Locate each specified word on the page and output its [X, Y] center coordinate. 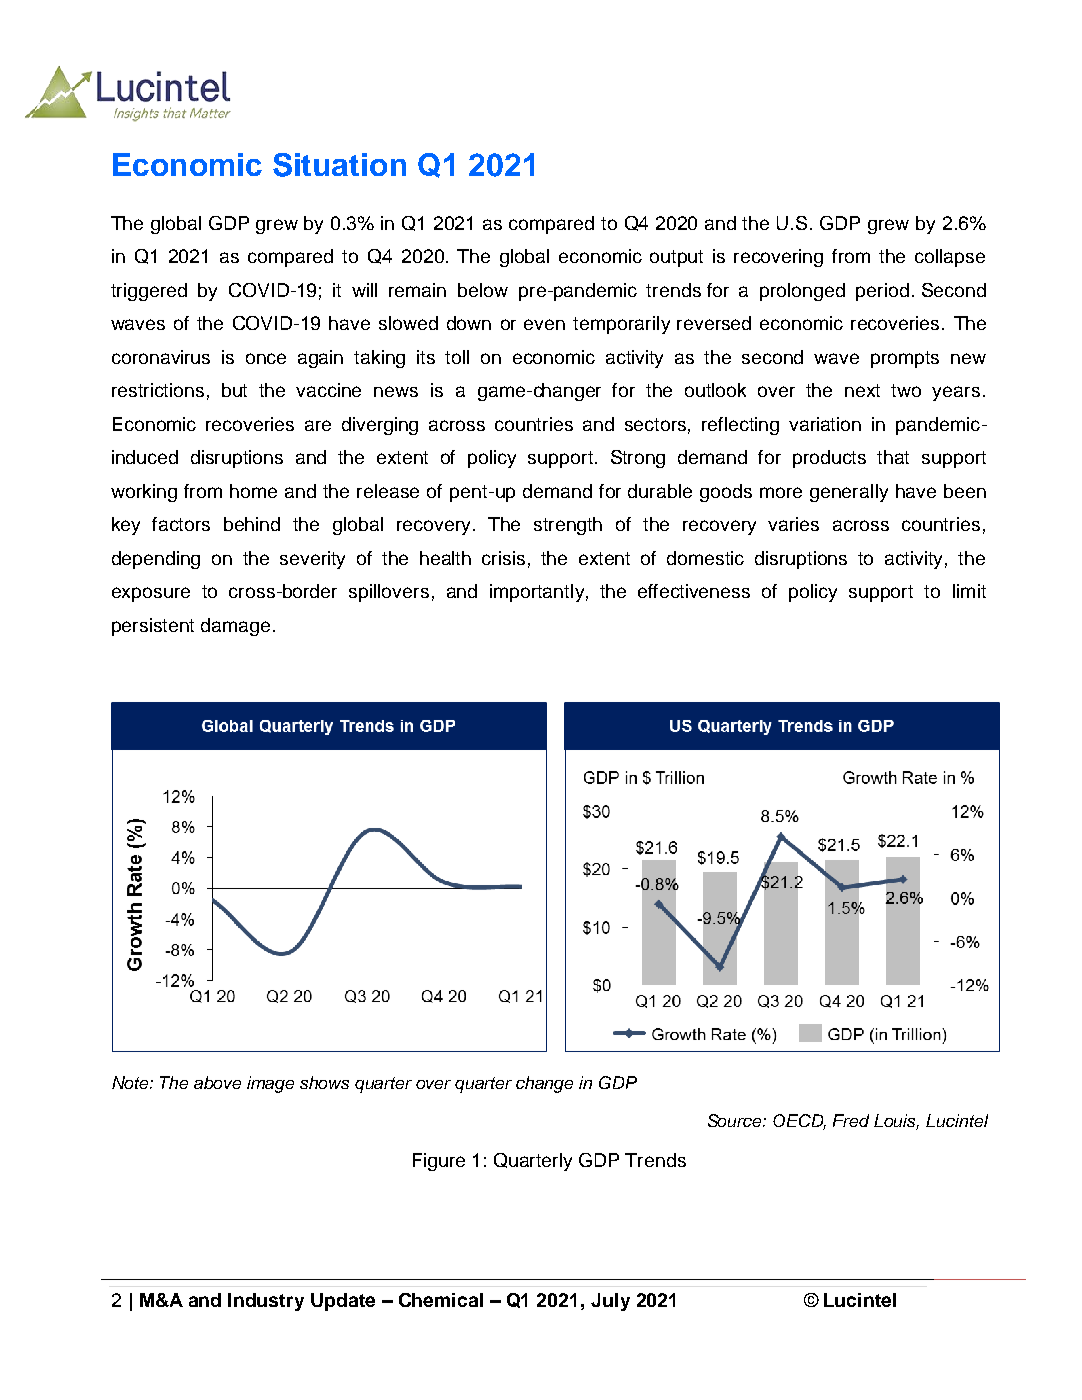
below [483, 290]
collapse [950, 258]
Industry [266, 1302]
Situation [339, 165]
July [610, 1302]
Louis [896, 1121]
